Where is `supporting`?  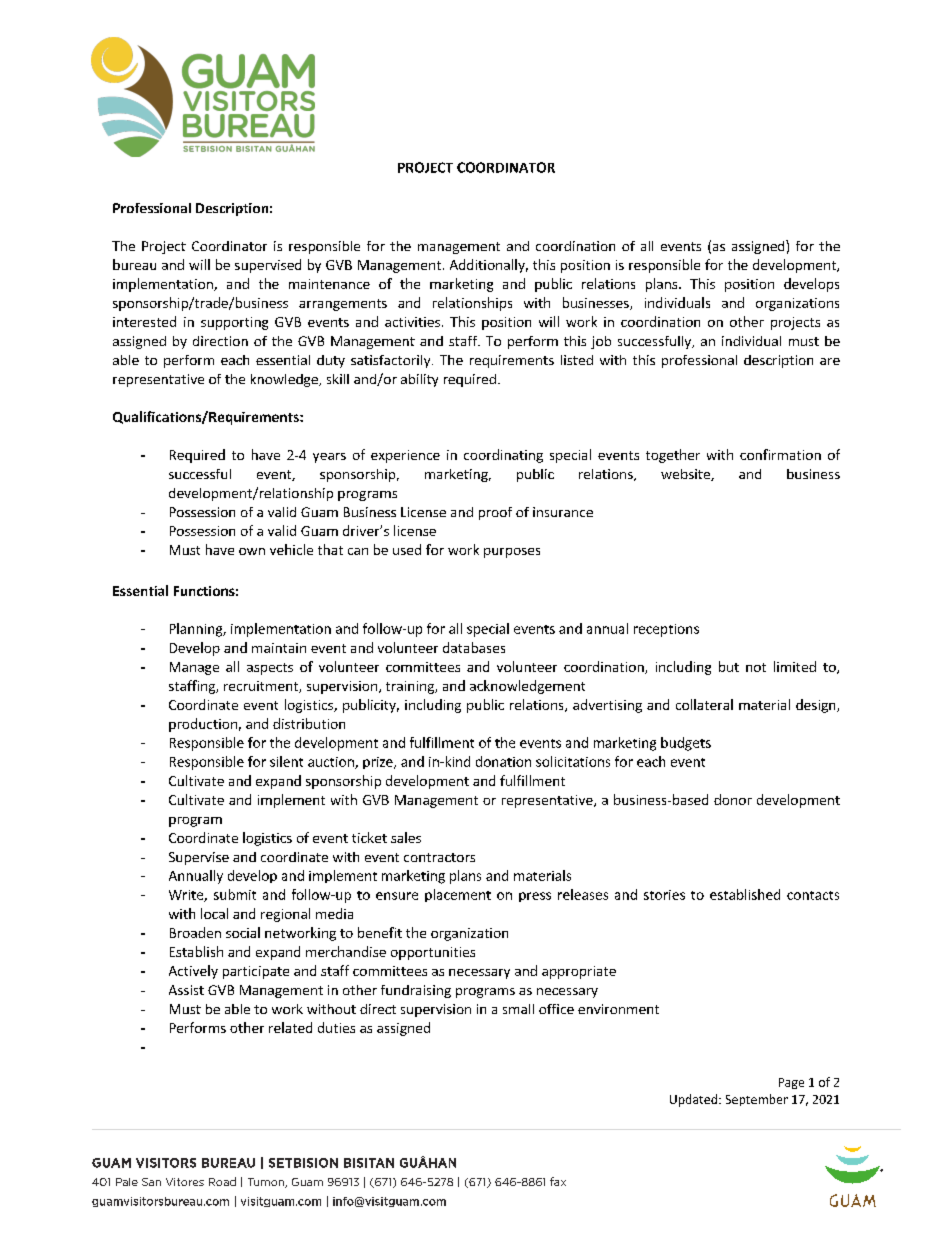
supporting is located at coordinates (234, 323).
